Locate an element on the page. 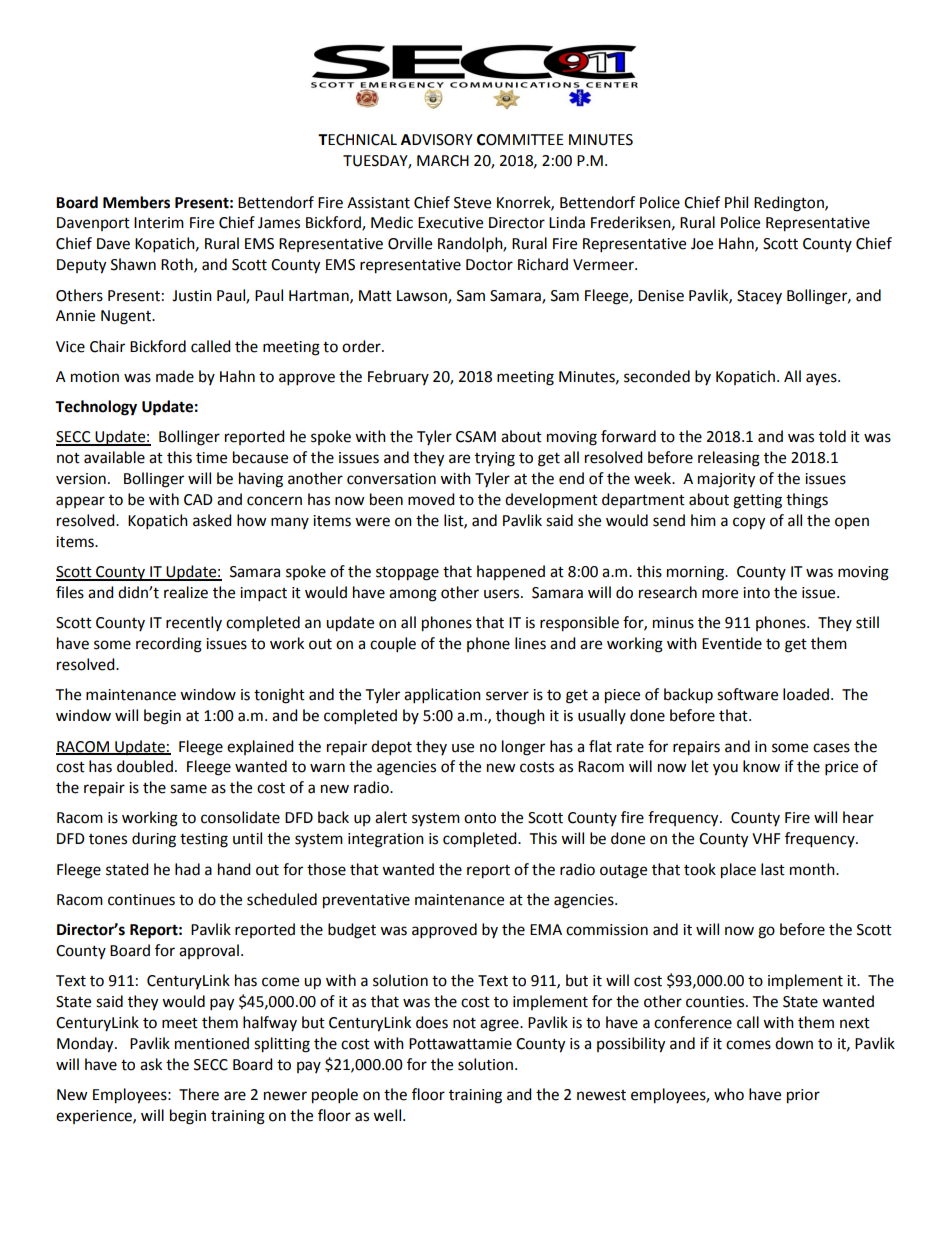  same is located at coordinates (188, 789).
